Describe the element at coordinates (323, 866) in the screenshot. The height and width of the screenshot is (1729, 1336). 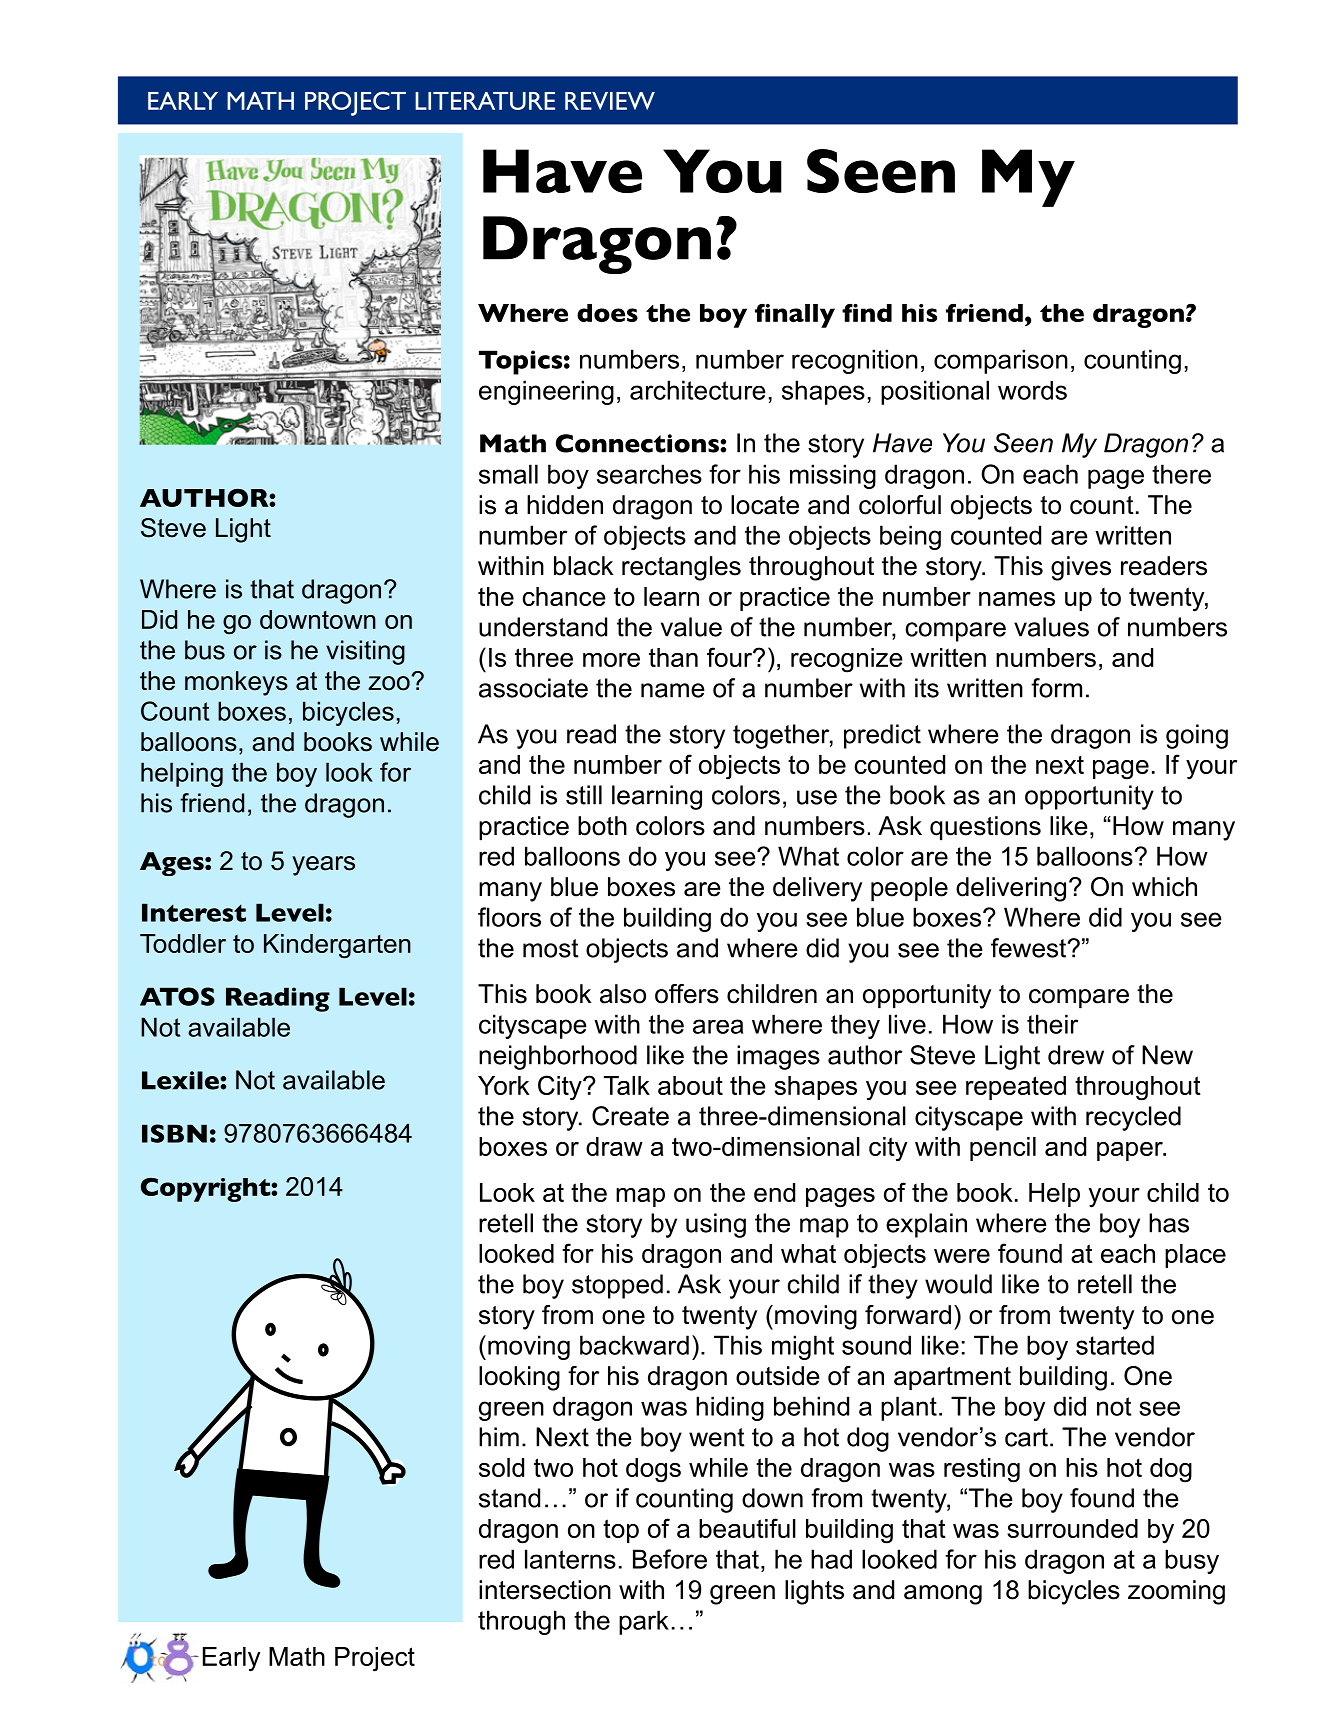
I see `years` at that location.
